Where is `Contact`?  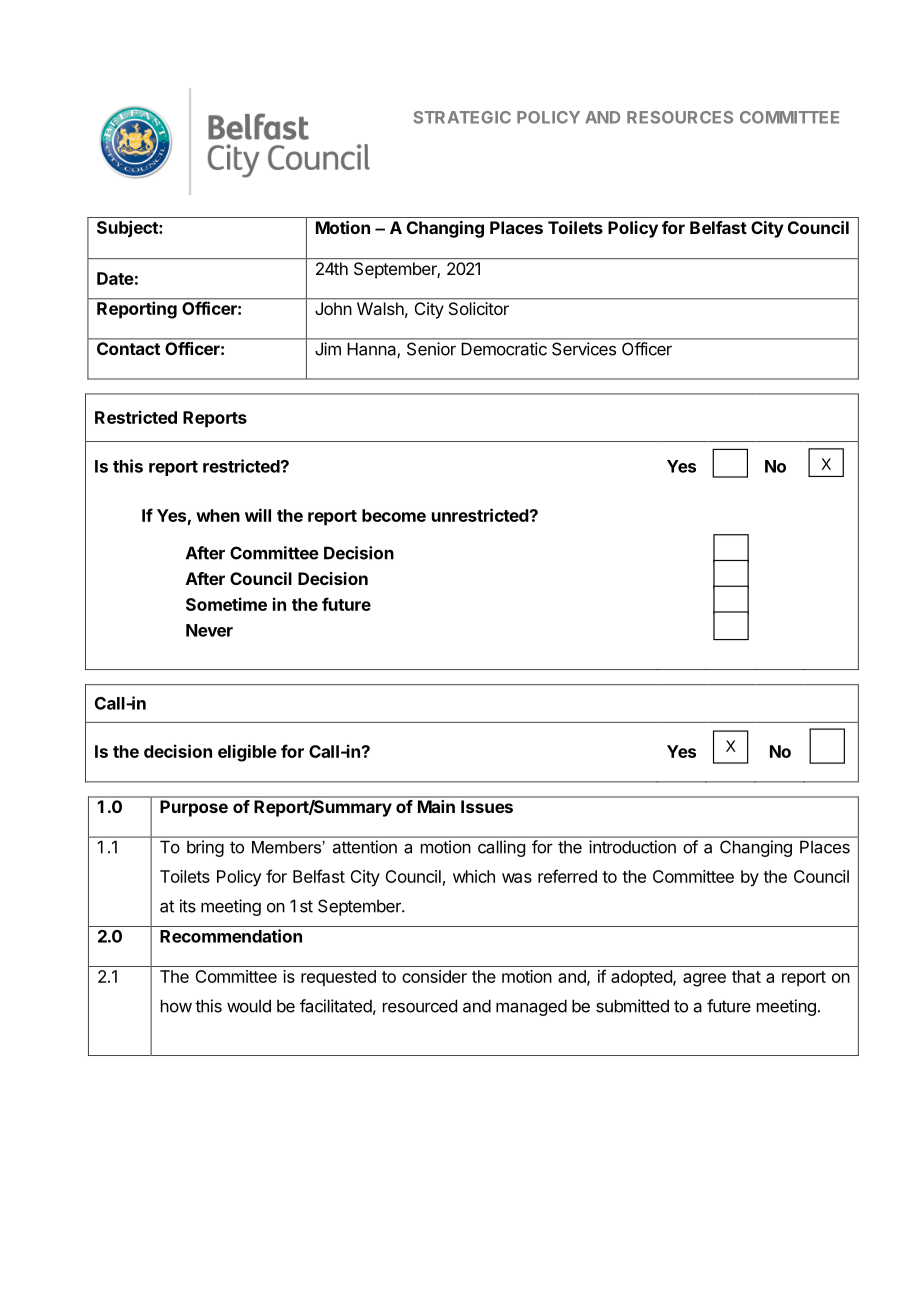 Contact is located at coordinates (128, 348).
